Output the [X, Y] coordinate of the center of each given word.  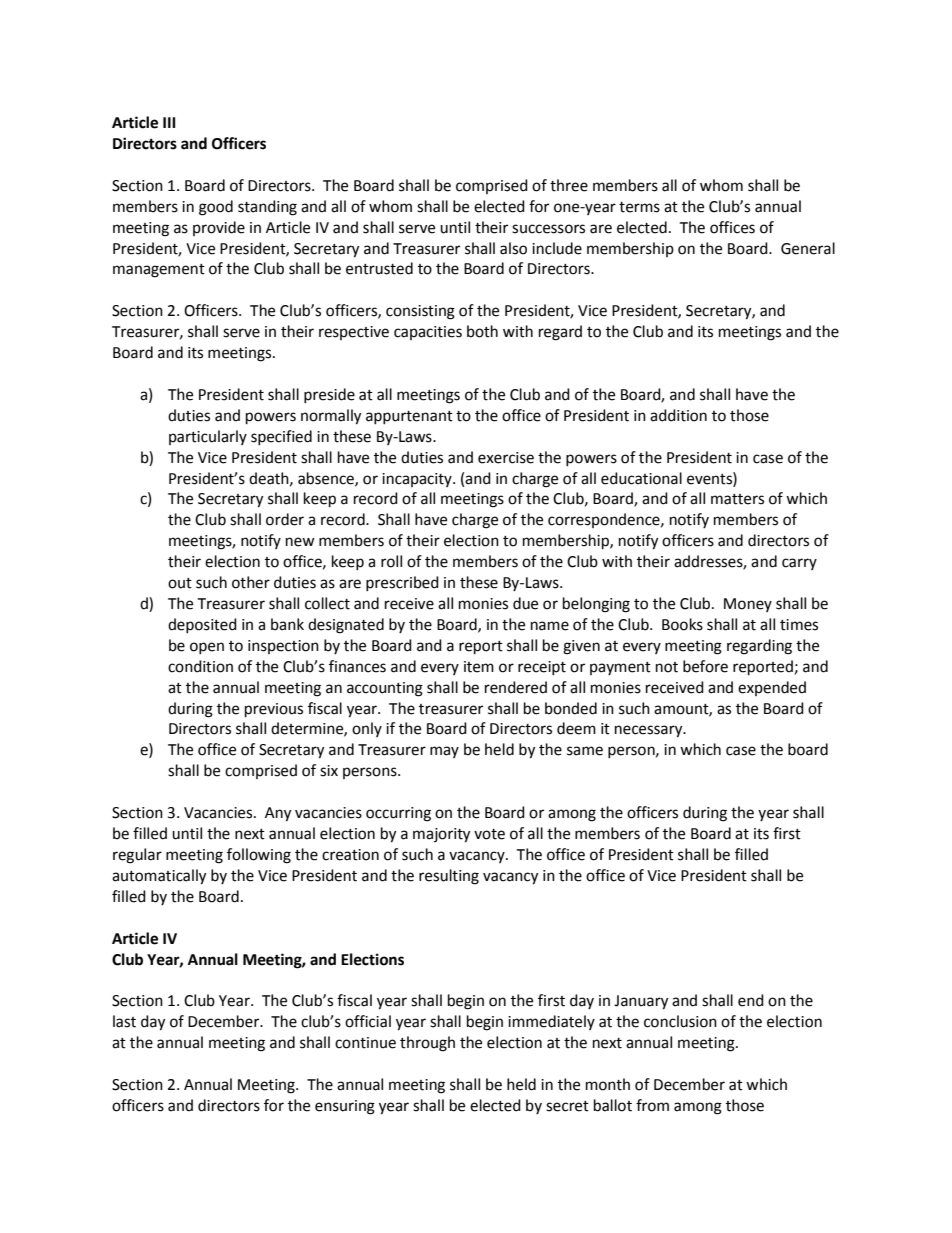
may [444, 752]
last [124, 1021]
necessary [650, 731]
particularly [208, 437]
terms [639, 207]
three [569, 185]
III [169, 122]
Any [278, 814]
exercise [506, 458]
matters [737, 499]
